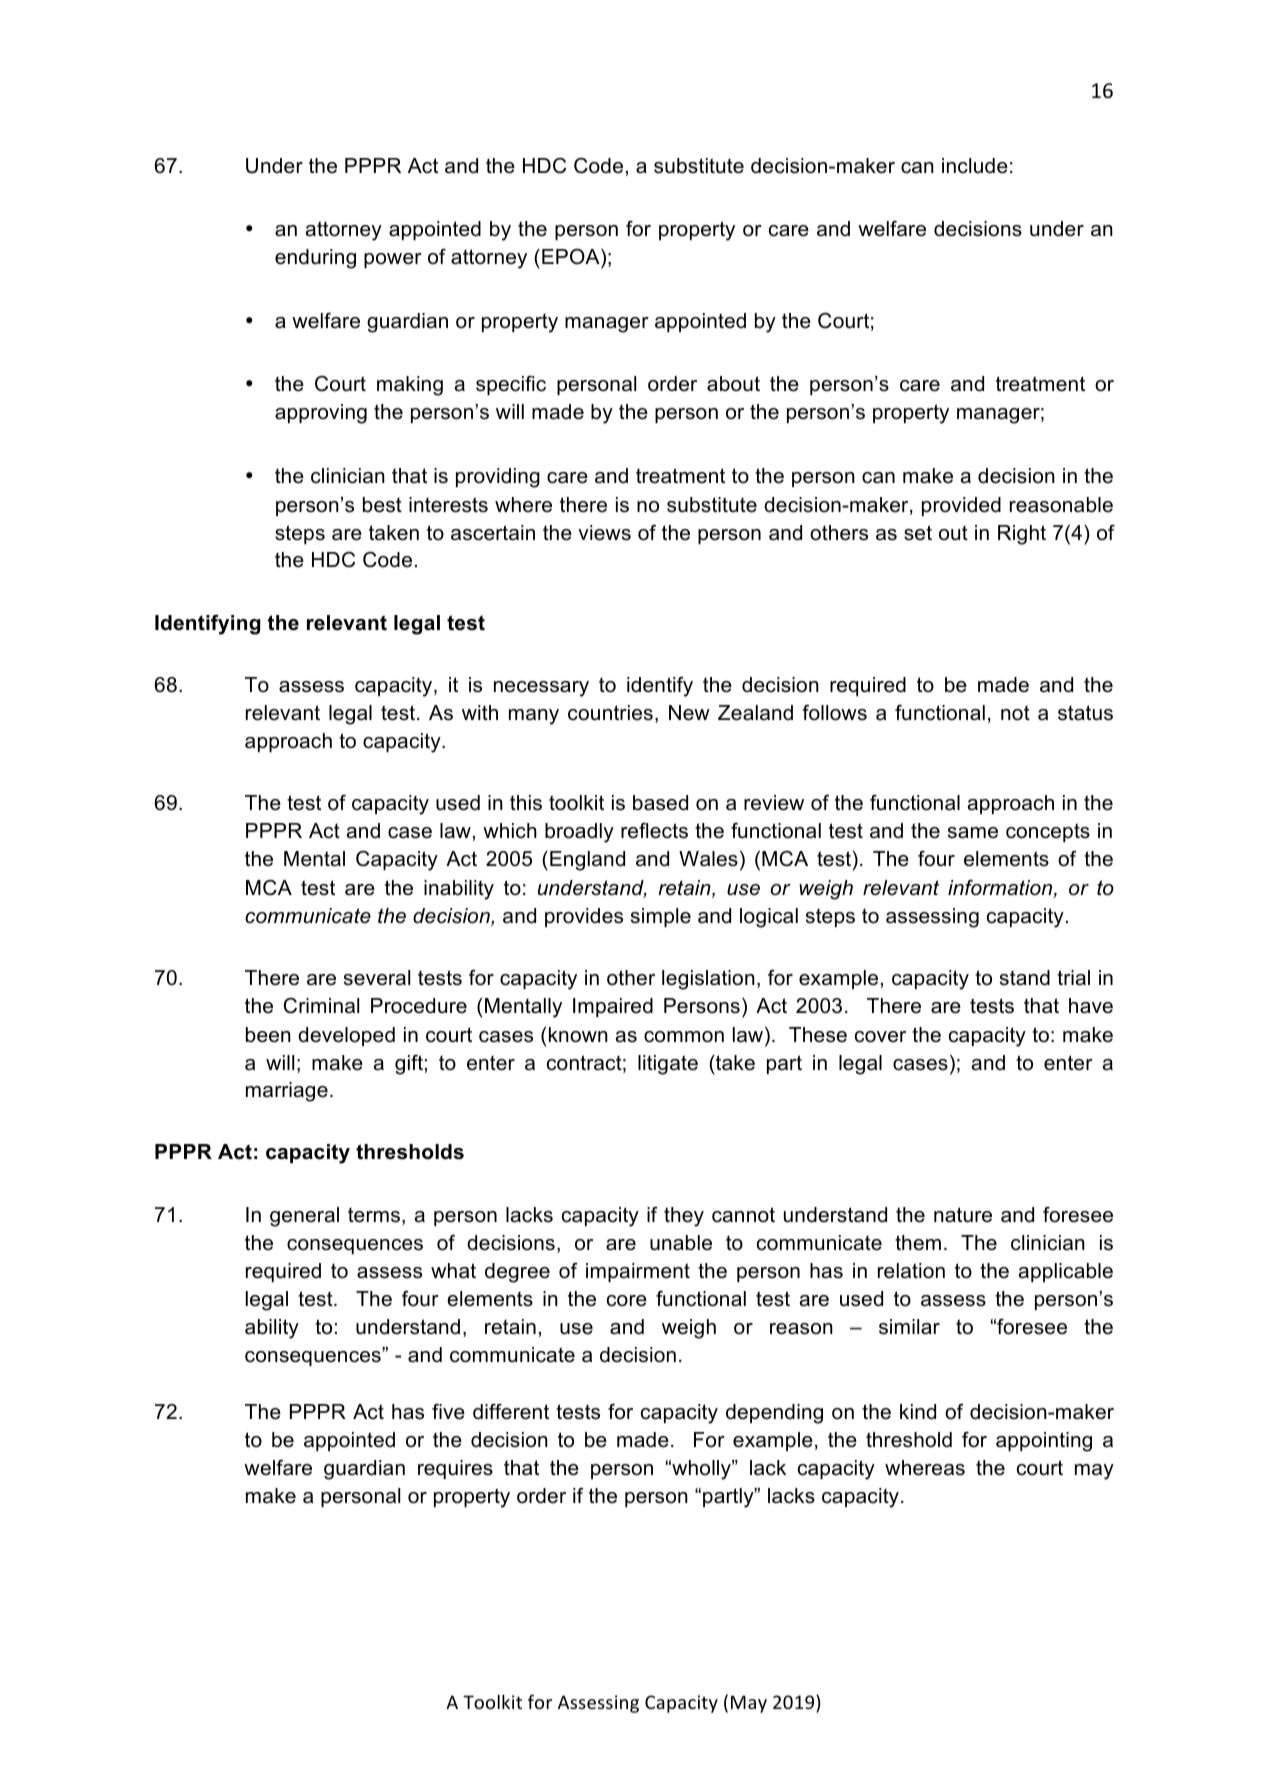 Image resolution: width=1266 pixels, height=1790 pixels. What do you see at coordinates (510, 831) in the screenshot?
I see `which` at bounding box center [510, 831].
